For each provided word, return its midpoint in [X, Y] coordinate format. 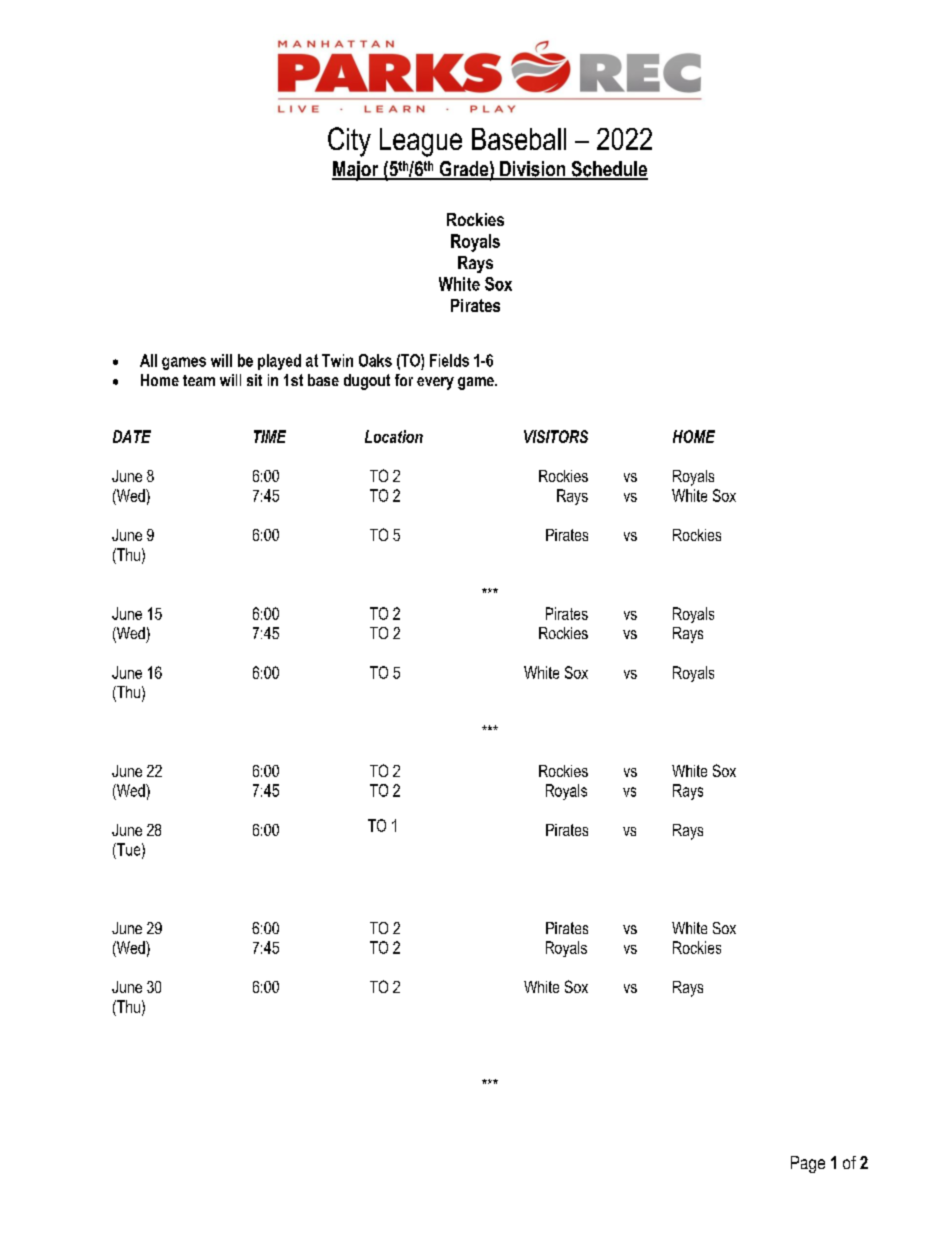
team [199, 380]
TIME [270, 436]
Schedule [608, 170]
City [349, 142]
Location [394, 436]
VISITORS [556, 436]
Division [533, 170]
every [435, 383]
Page [808, 1164]
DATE [132, 436]
